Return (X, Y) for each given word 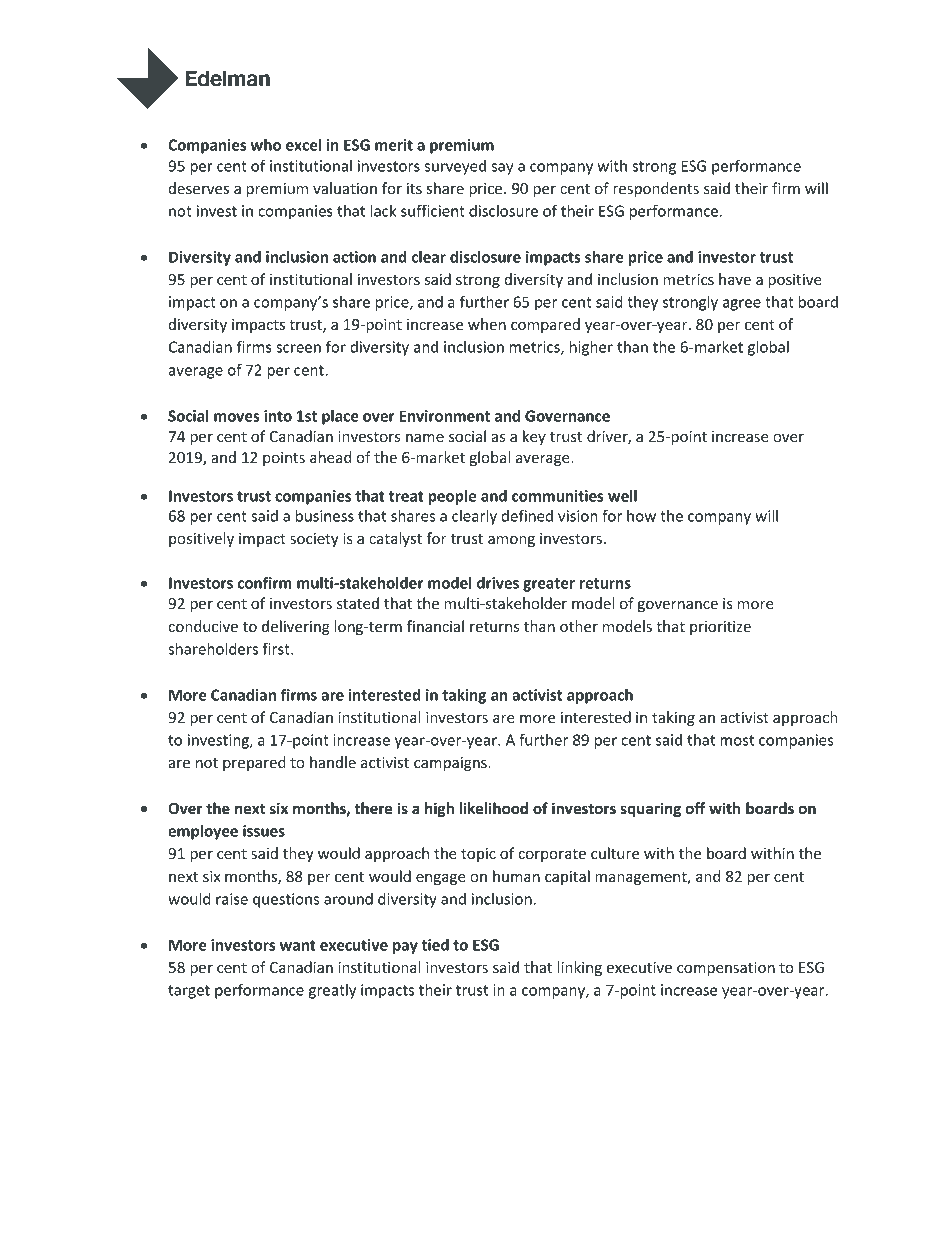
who (266, 145)
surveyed (455, 167)
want (298, 945)
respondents (656, 189)
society (314, 540)
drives (498, 583)
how (641, 516)
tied (435, 945)
